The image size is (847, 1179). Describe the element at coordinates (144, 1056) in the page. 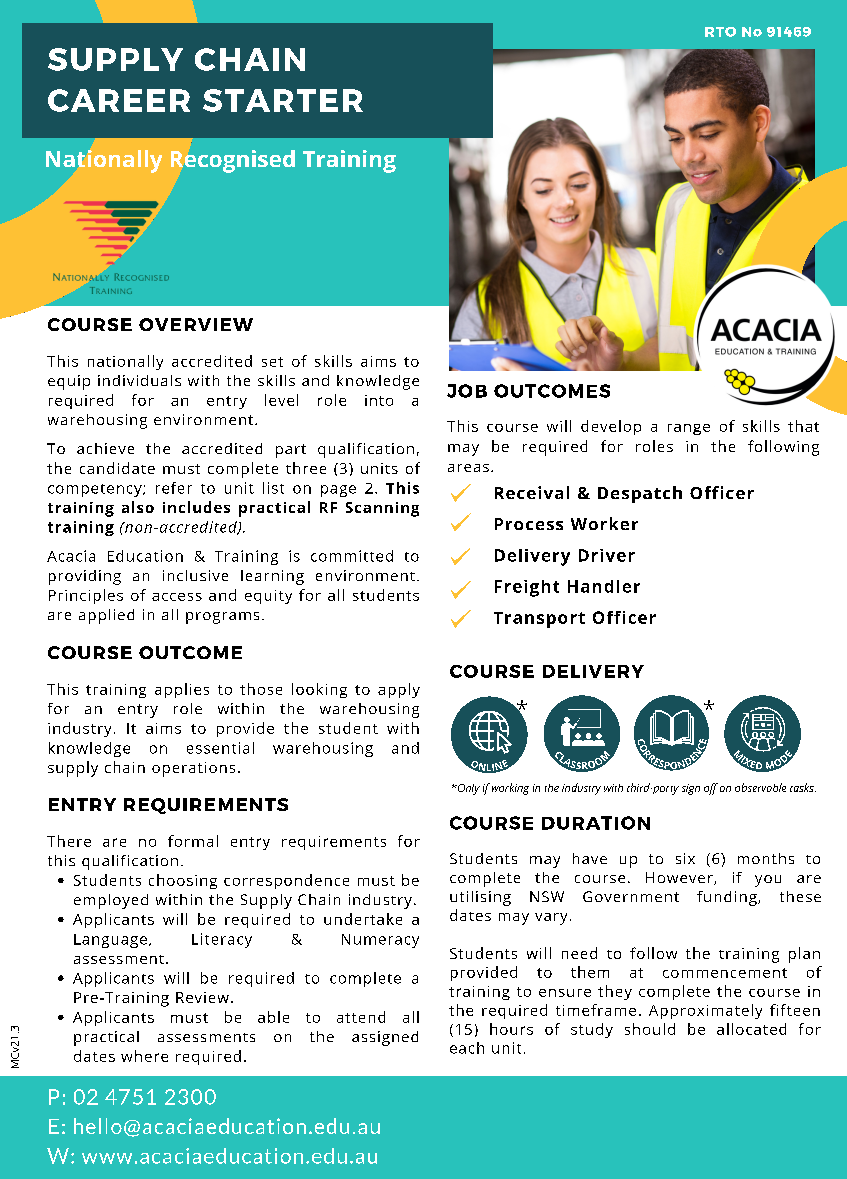

I see `where` at that location.
